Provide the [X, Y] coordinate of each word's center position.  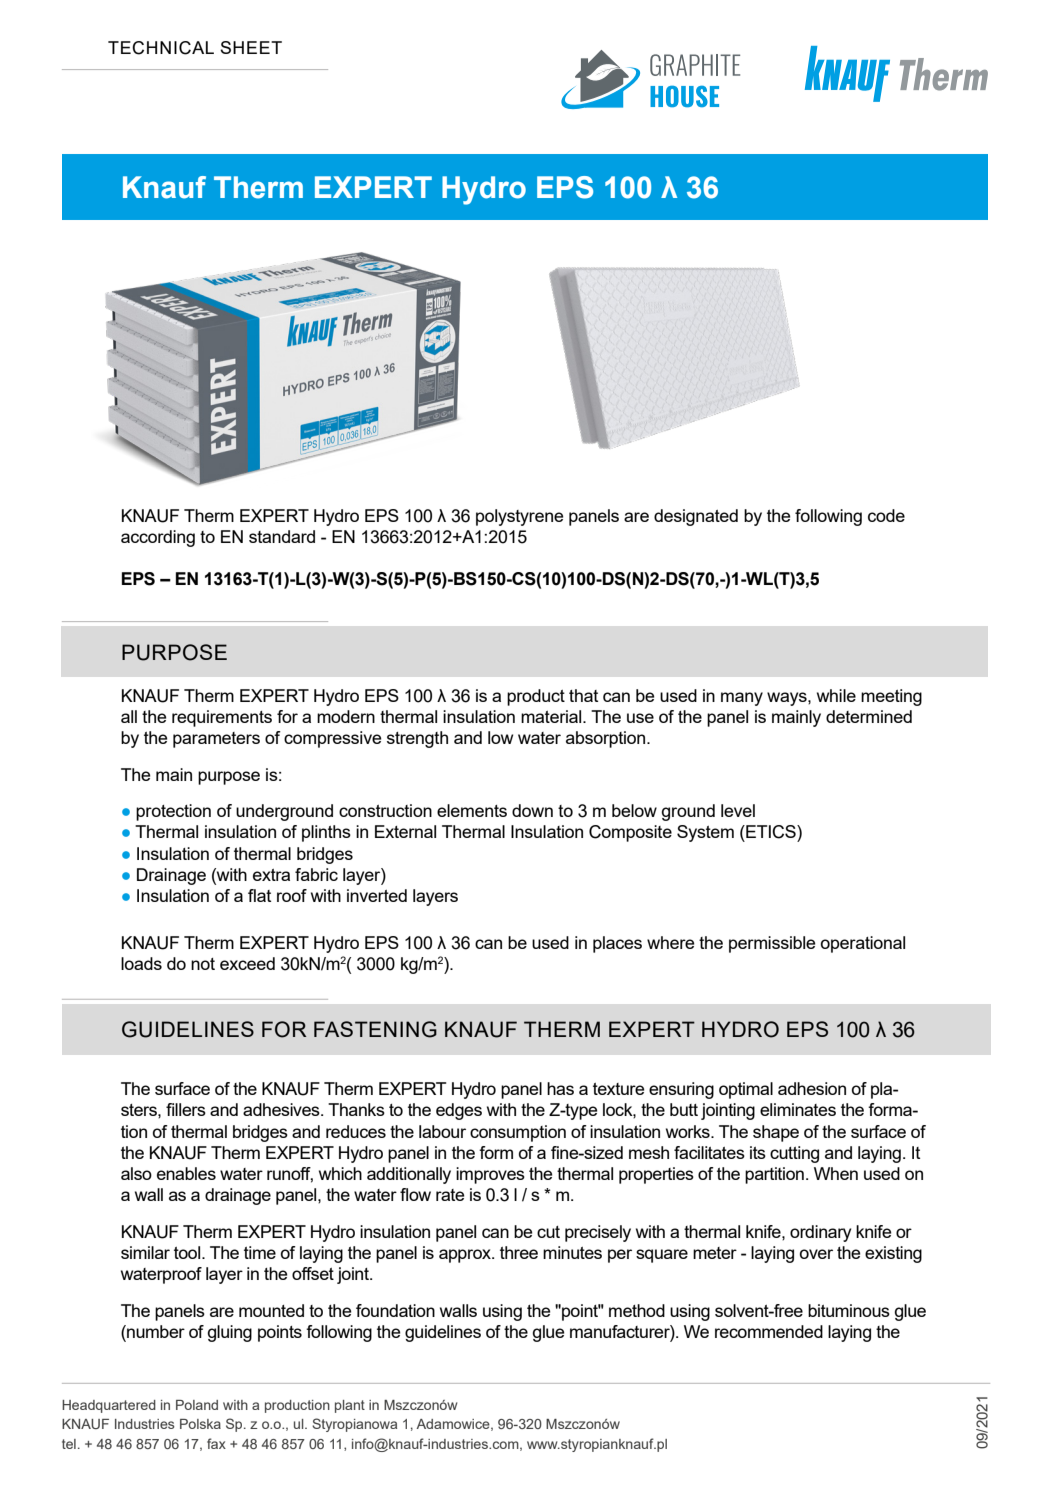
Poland [197, 1405]
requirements [222, 718]
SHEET [251, 47]
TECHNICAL [161, 48]
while [836, 695]
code [886, 515]
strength [417, 739]
